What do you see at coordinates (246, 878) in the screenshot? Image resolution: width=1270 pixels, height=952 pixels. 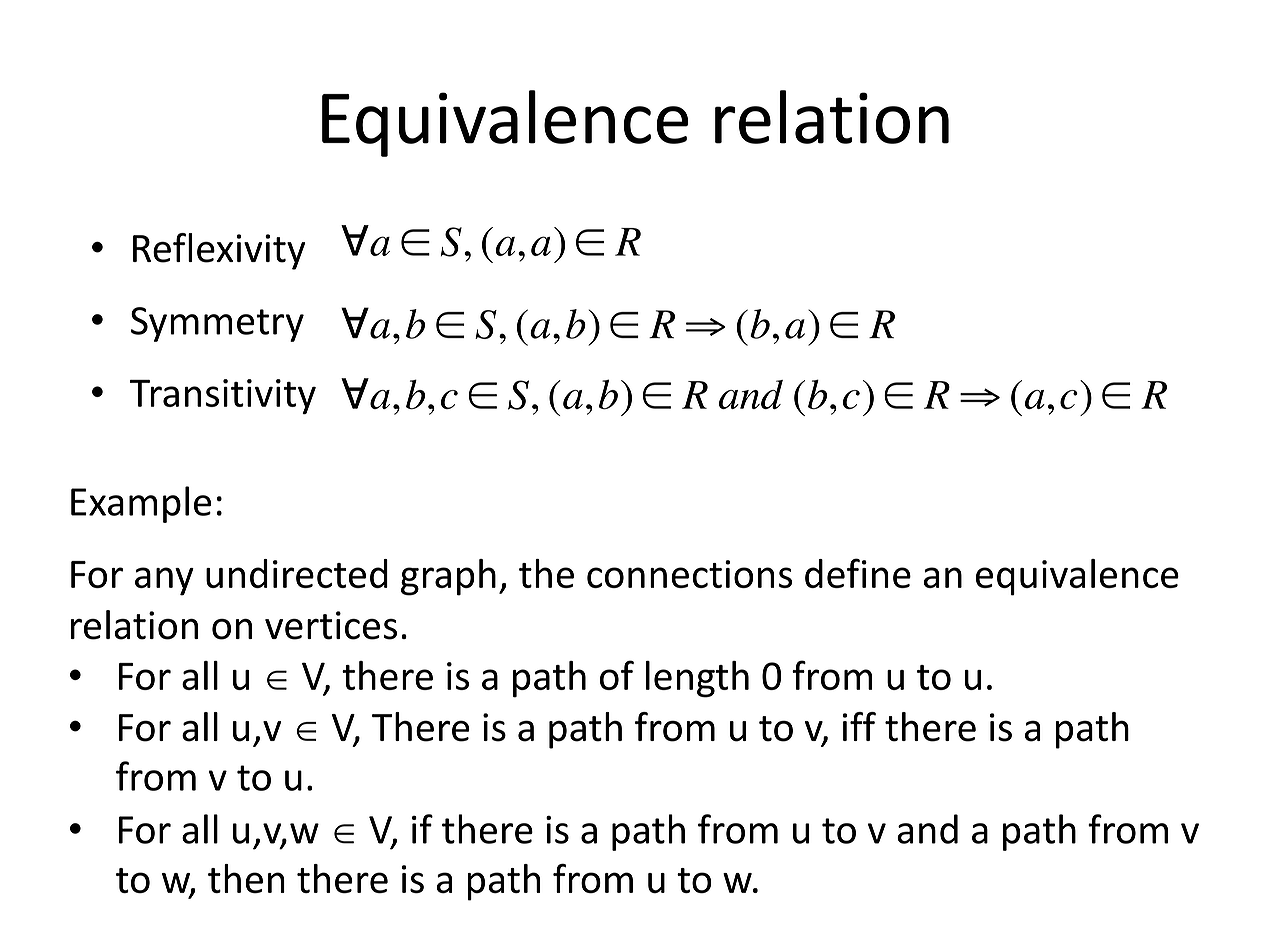 I see `then` at bounding box center [246, 878].
